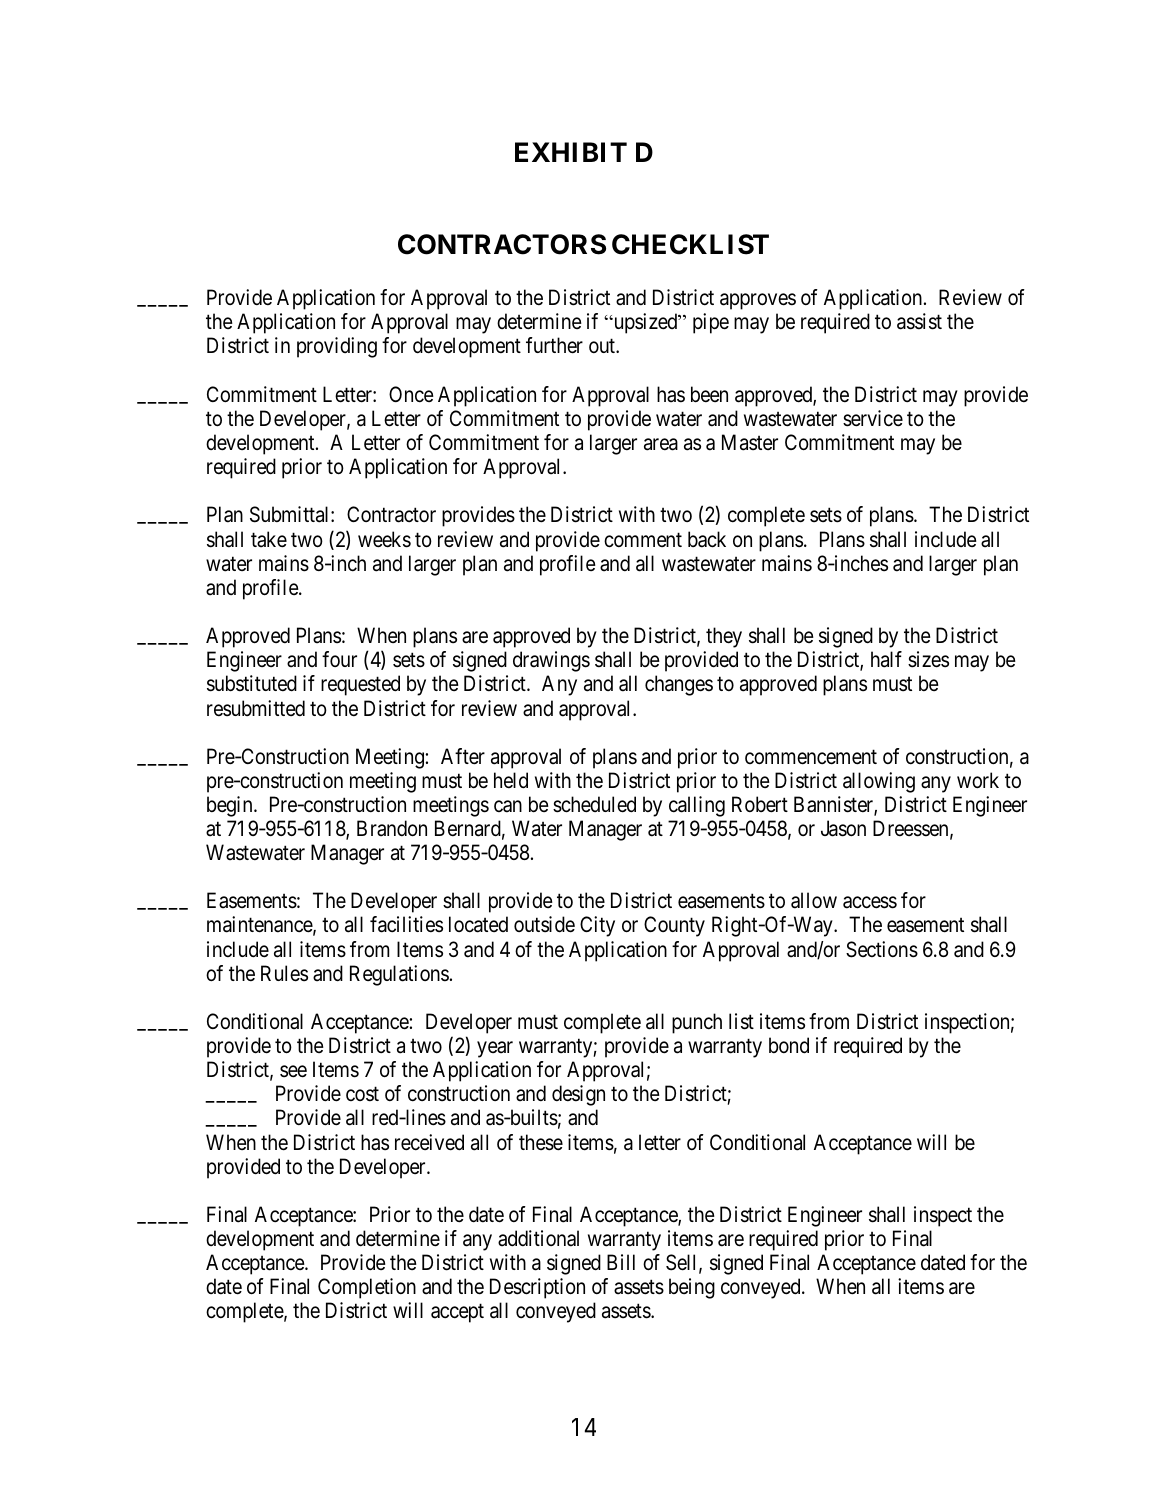  Describe the element at coordinates (337, 347) in the screenshot. I see `providing` at that location.
